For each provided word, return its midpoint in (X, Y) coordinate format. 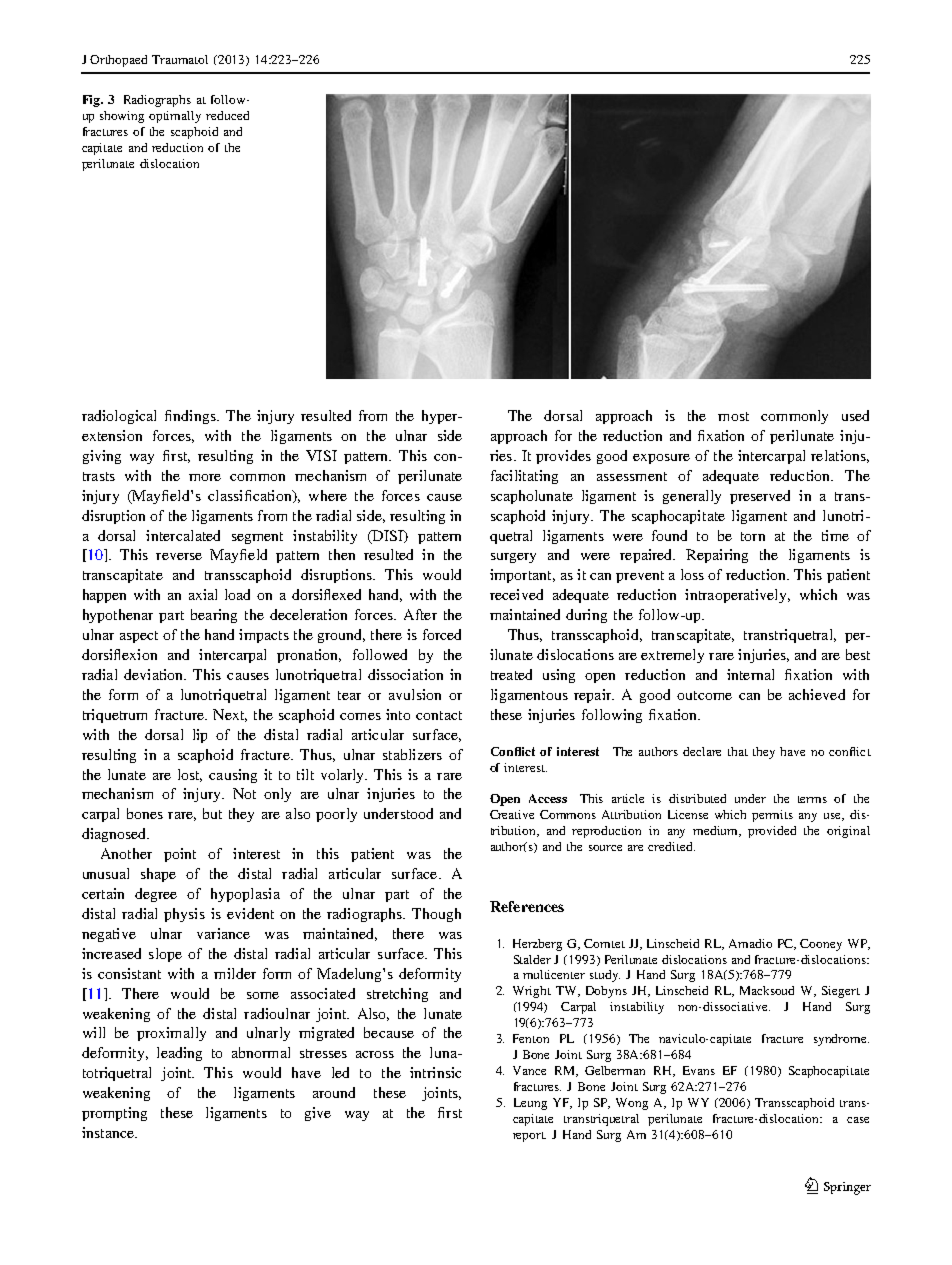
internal (750, 674)
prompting (114, 1114)
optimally (175, 117)
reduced (227, 115)
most (733, 416)
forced (442, 634)
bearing (214, 616)
